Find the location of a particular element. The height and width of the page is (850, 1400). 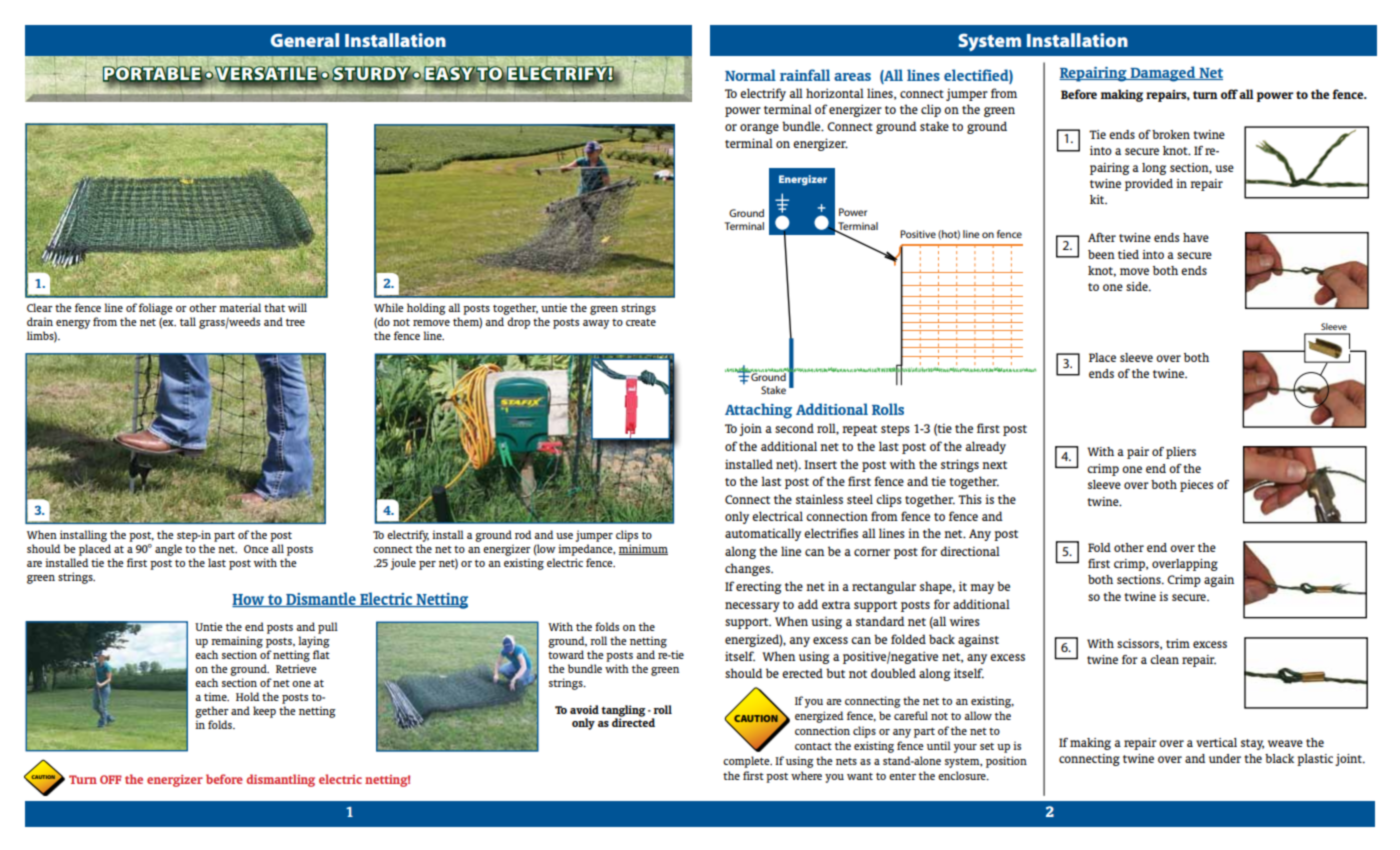

Normal is located at coordinates (750, 75).
